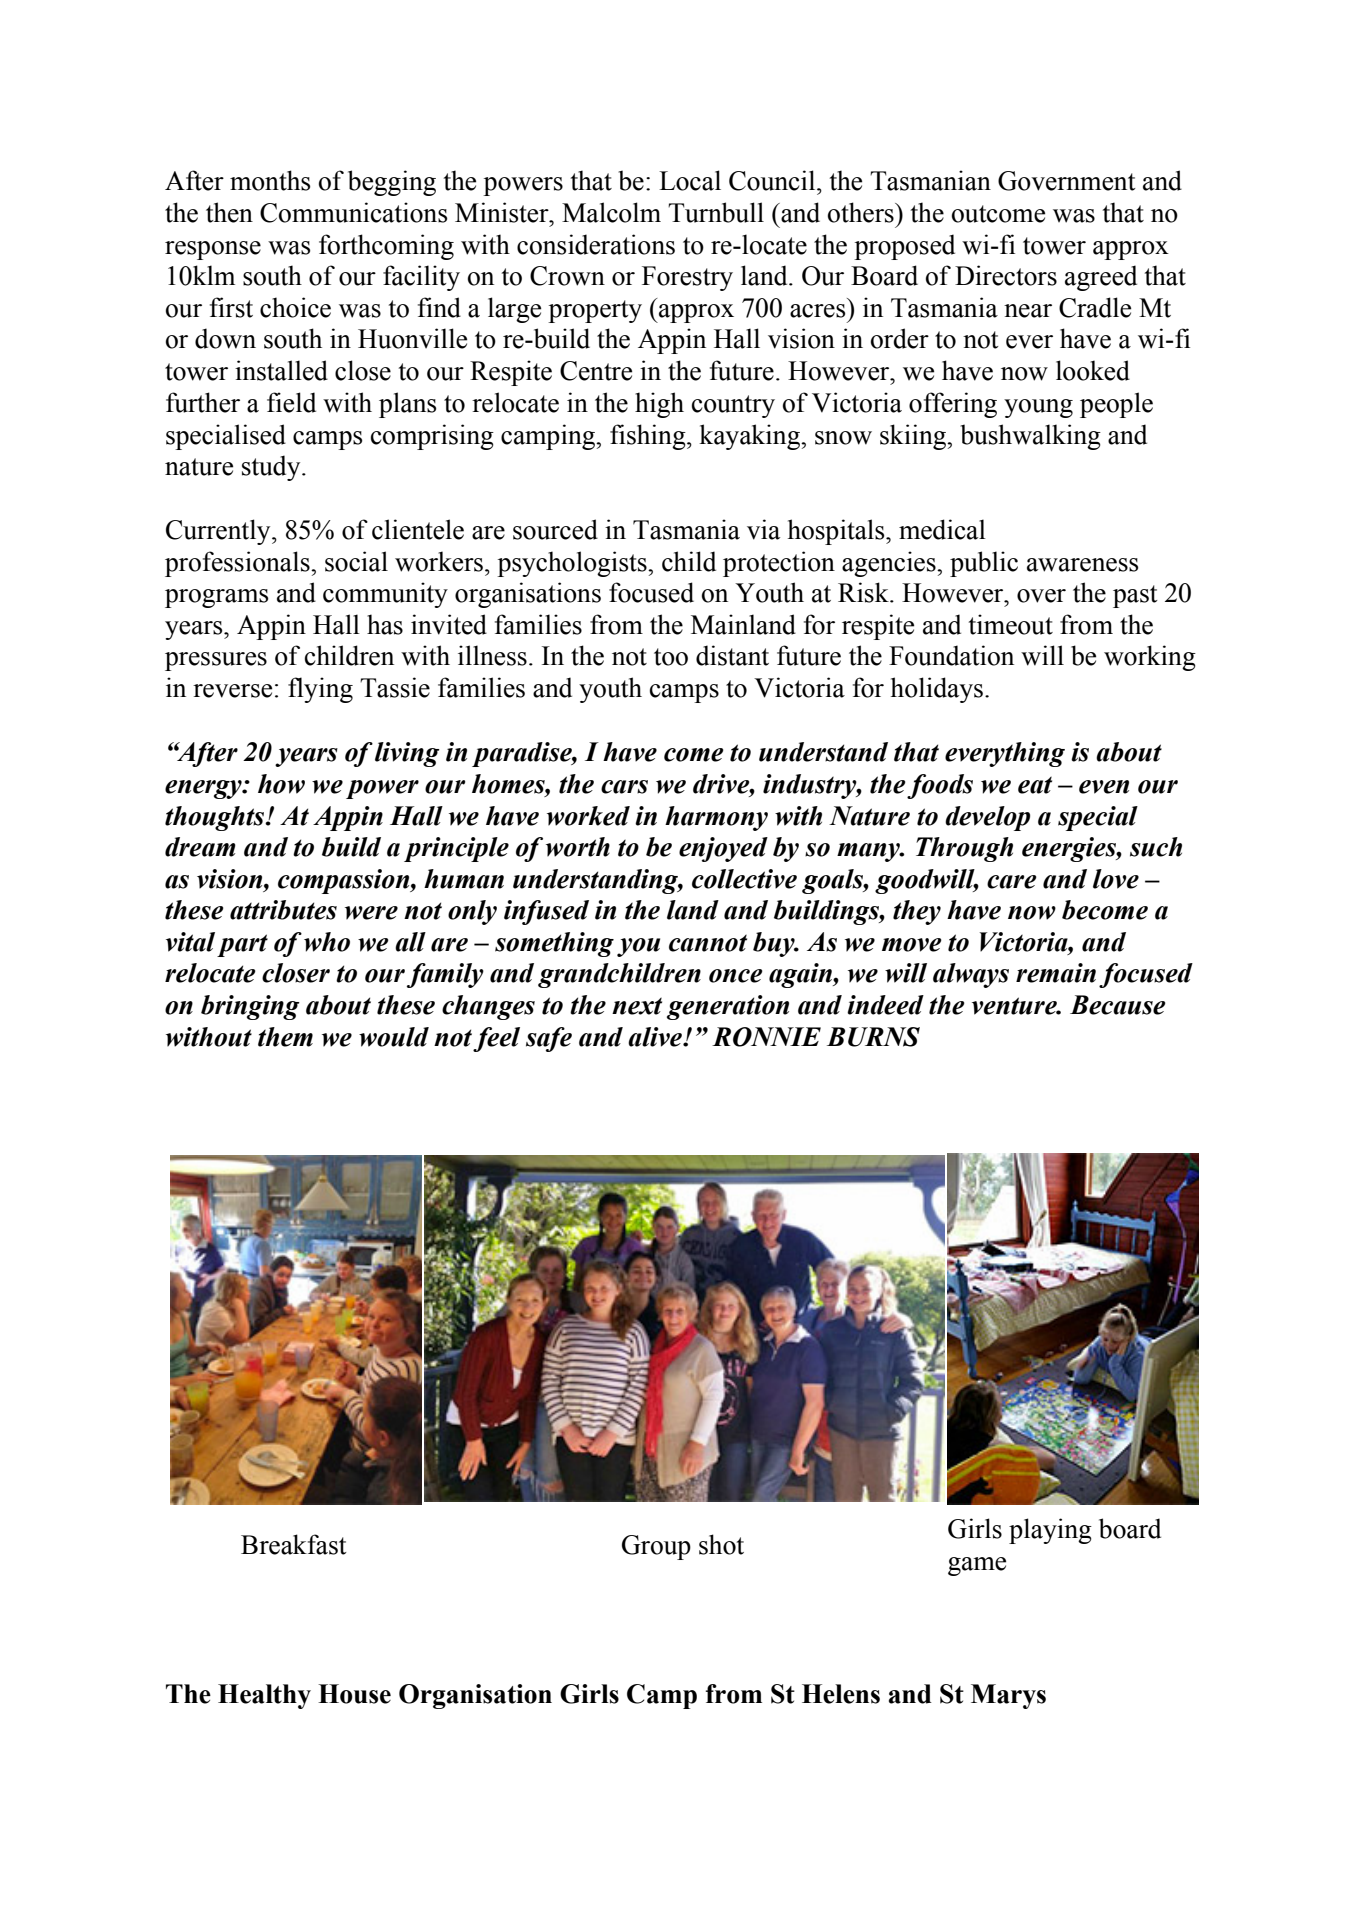  What do you see at coordinates (353, 212) in the screenshot?
I see `Communications` at bounding box center [353, 212].
